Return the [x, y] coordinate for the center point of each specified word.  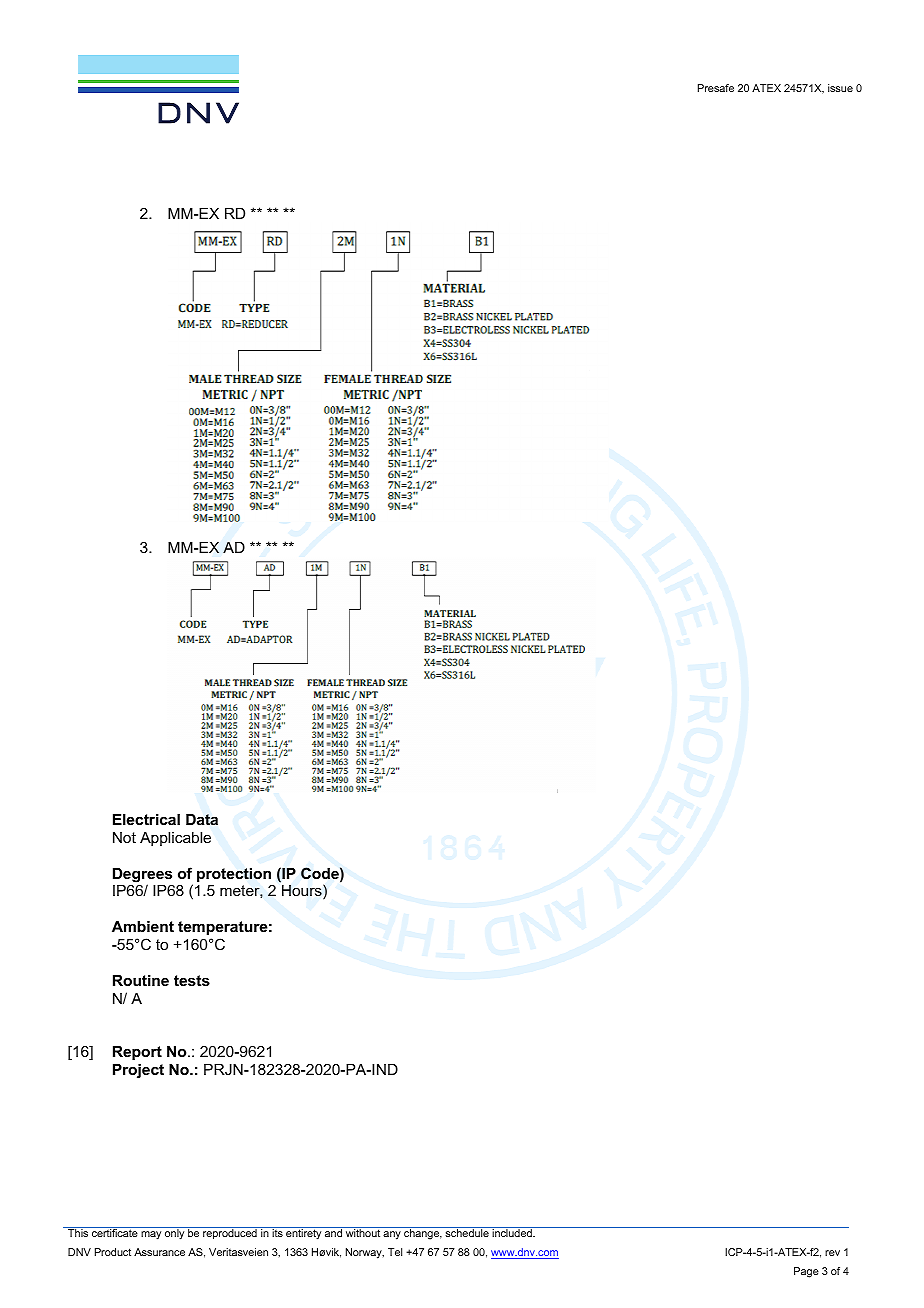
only [174, 1234]
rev [832, 1253]
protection [234, 875]
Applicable [175, 839]
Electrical [146, 819]
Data [202, 820]
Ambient [143, 926]
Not [124, 837]
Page [806, 1272]
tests [192, 980]
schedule [467, 1233]
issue [840, 88]
